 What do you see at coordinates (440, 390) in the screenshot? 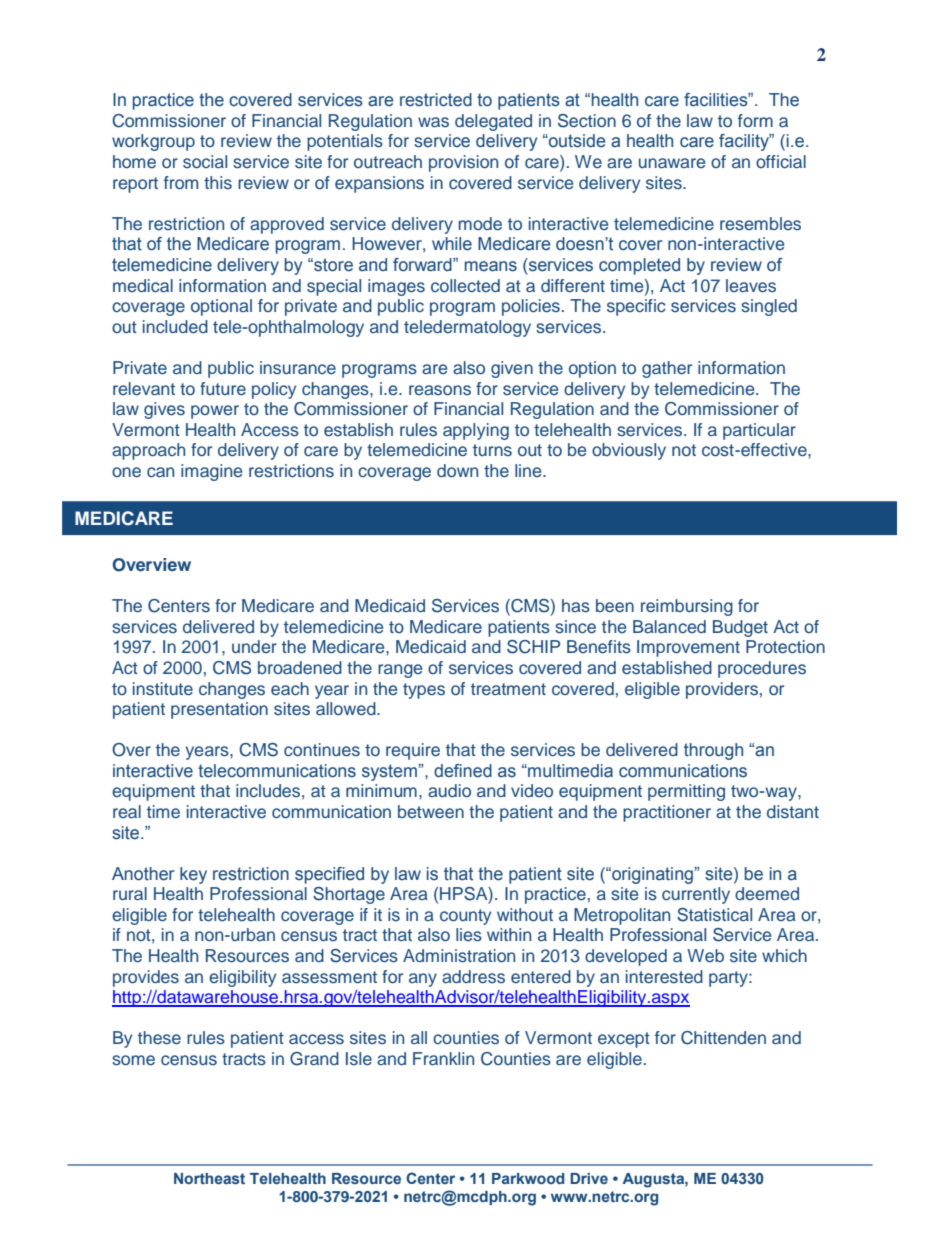
I see `reasons` at bounding box center [440, 390].
